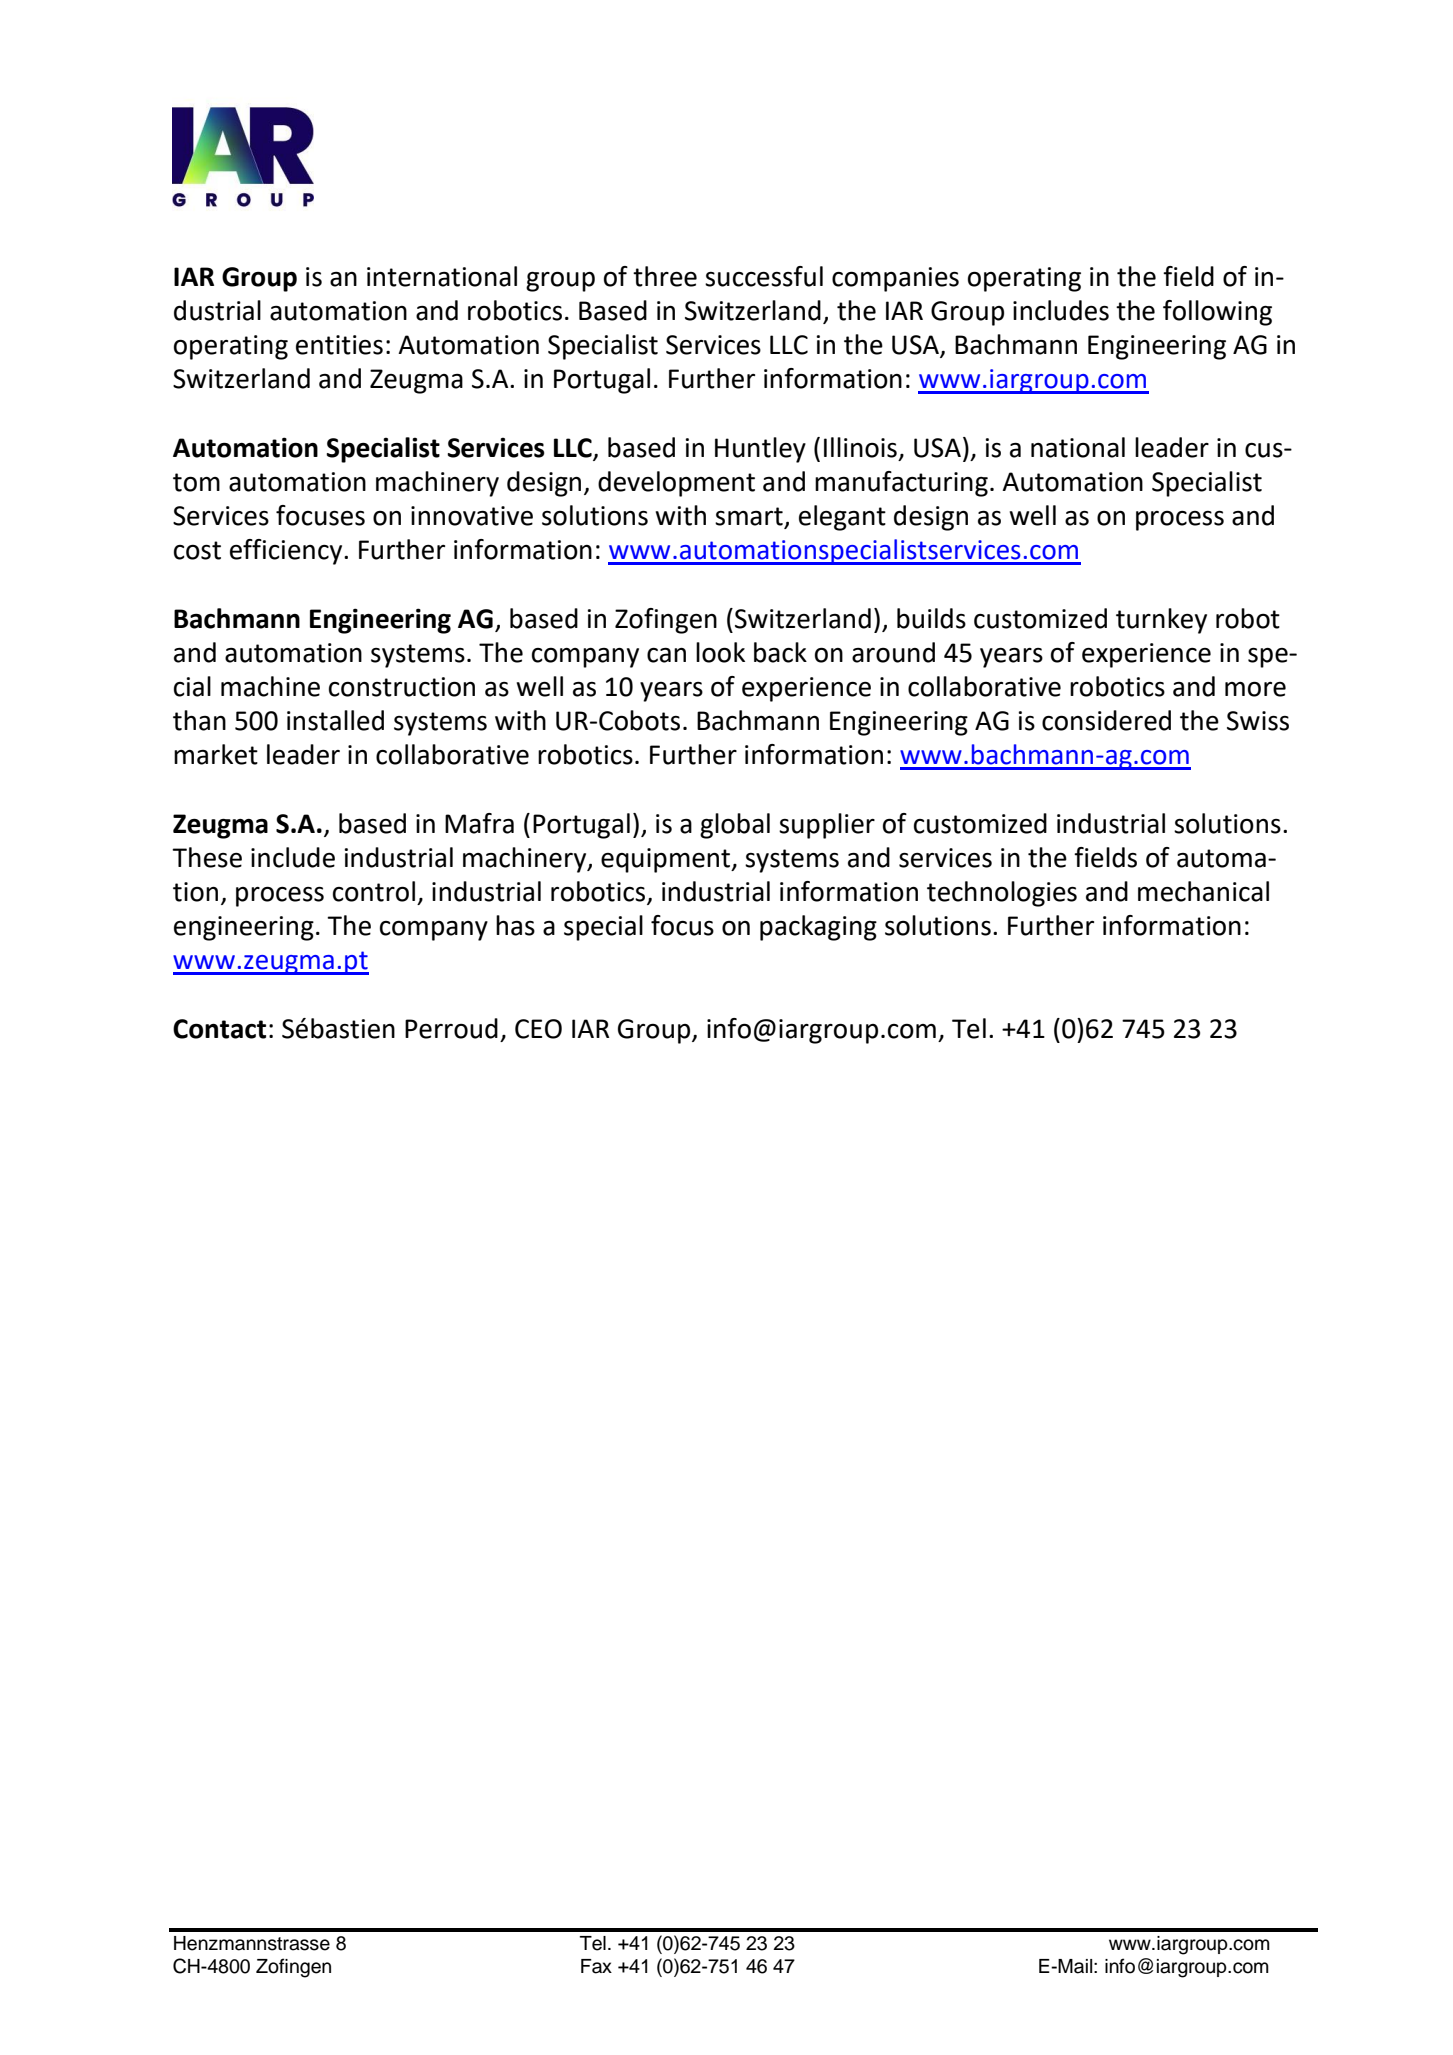  Describe the element at coordinates (1203, 891) in the screenshot. I see `mechanical` at that location.
